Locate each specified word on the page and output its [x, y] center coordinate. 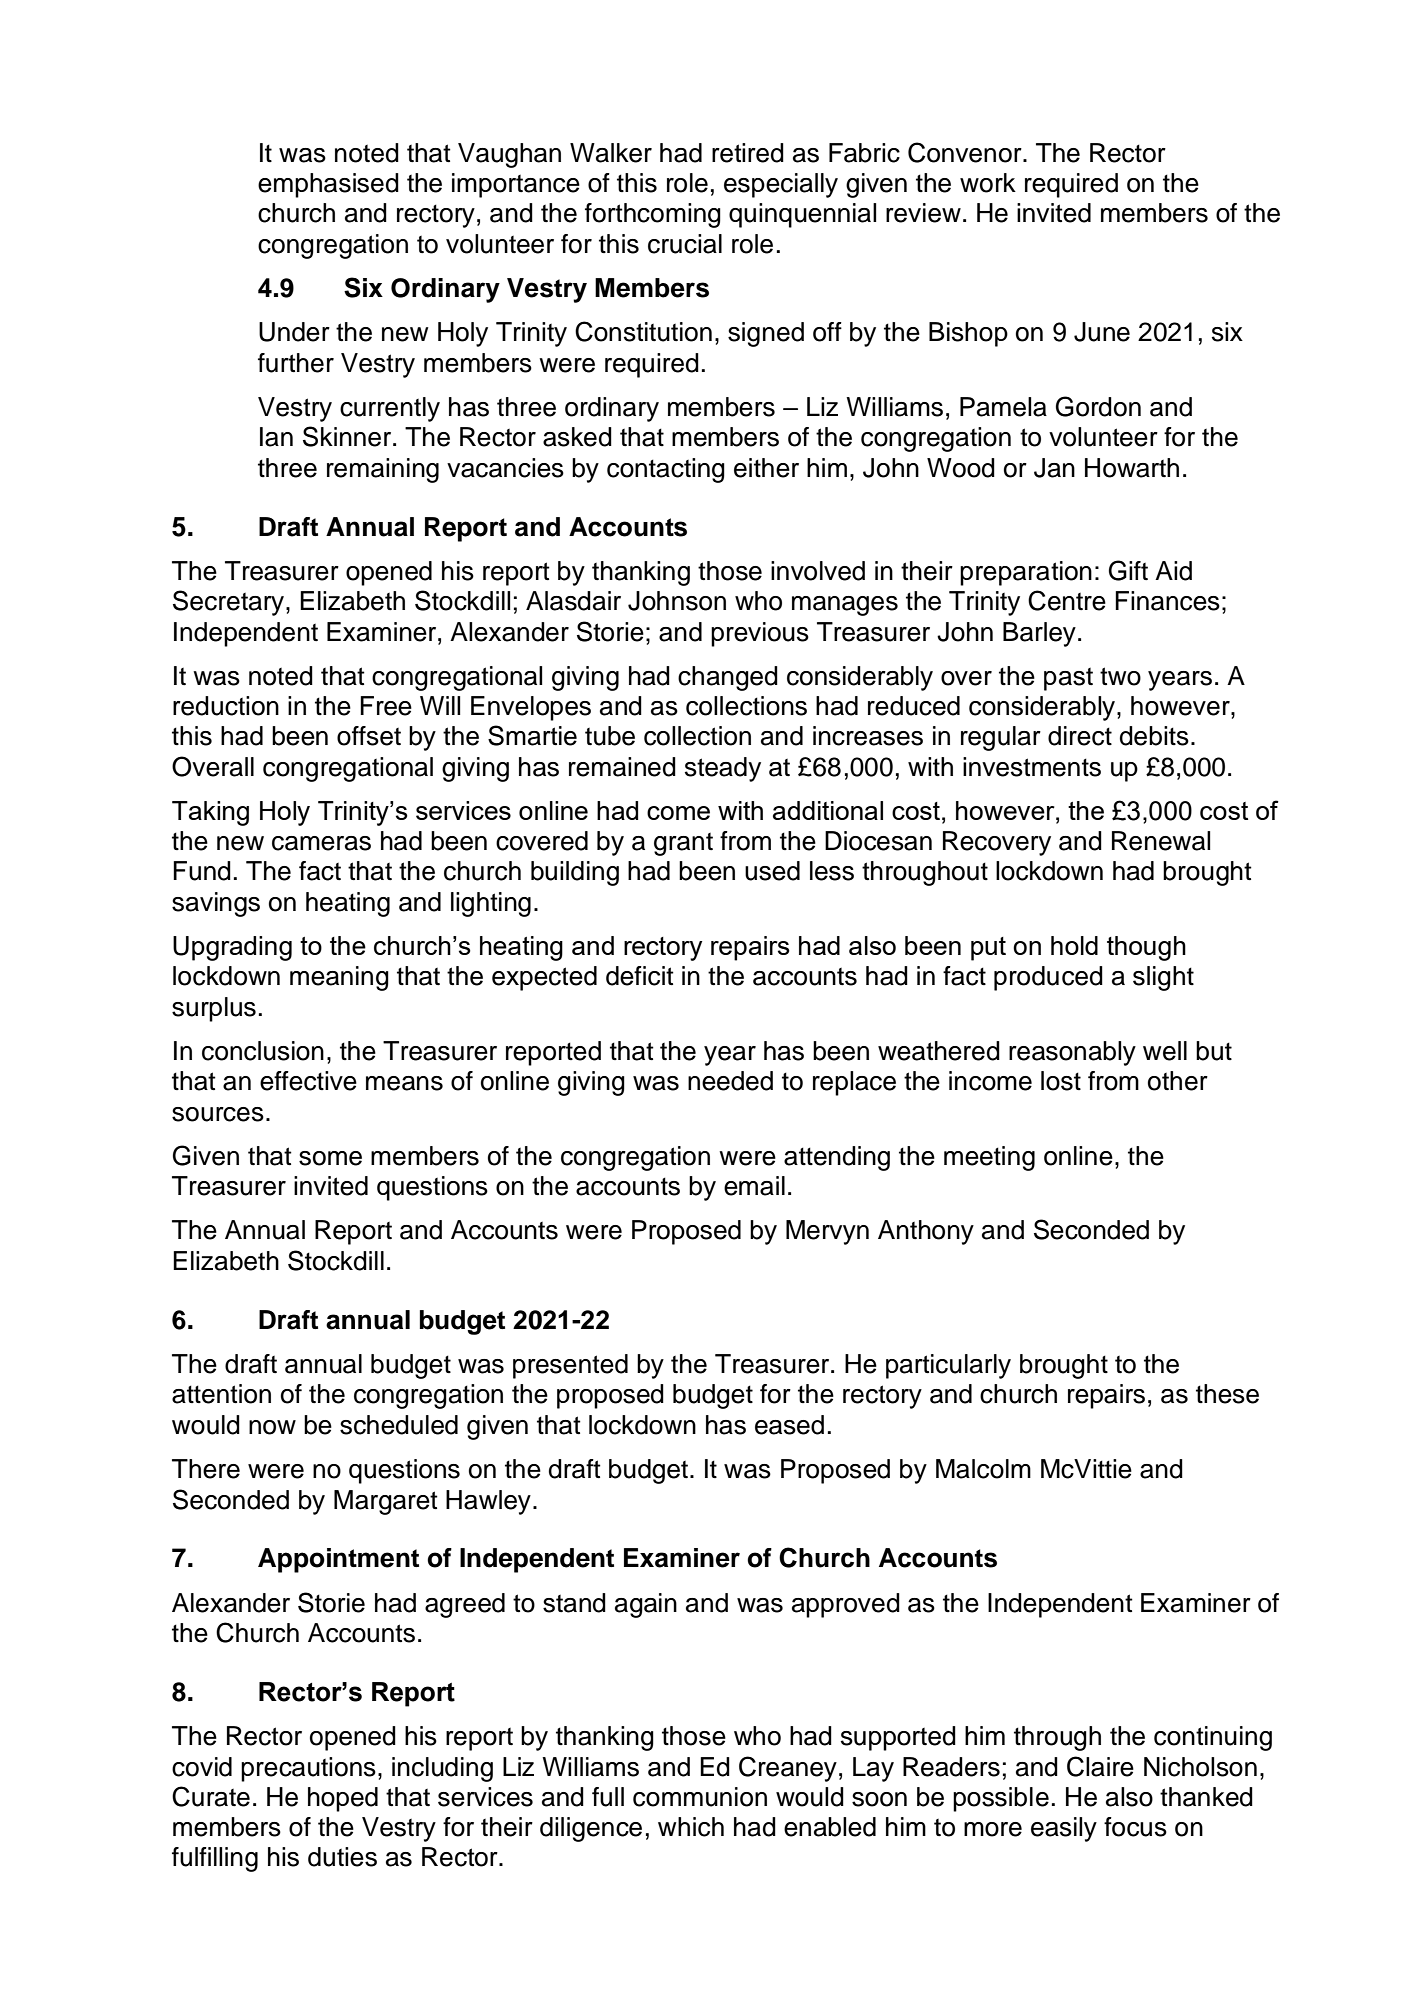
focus [1135, 1827]
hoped [343, 1799]
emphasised [328, 185]
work [988, 183]
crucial [685, 244]
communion [700, 1797]
